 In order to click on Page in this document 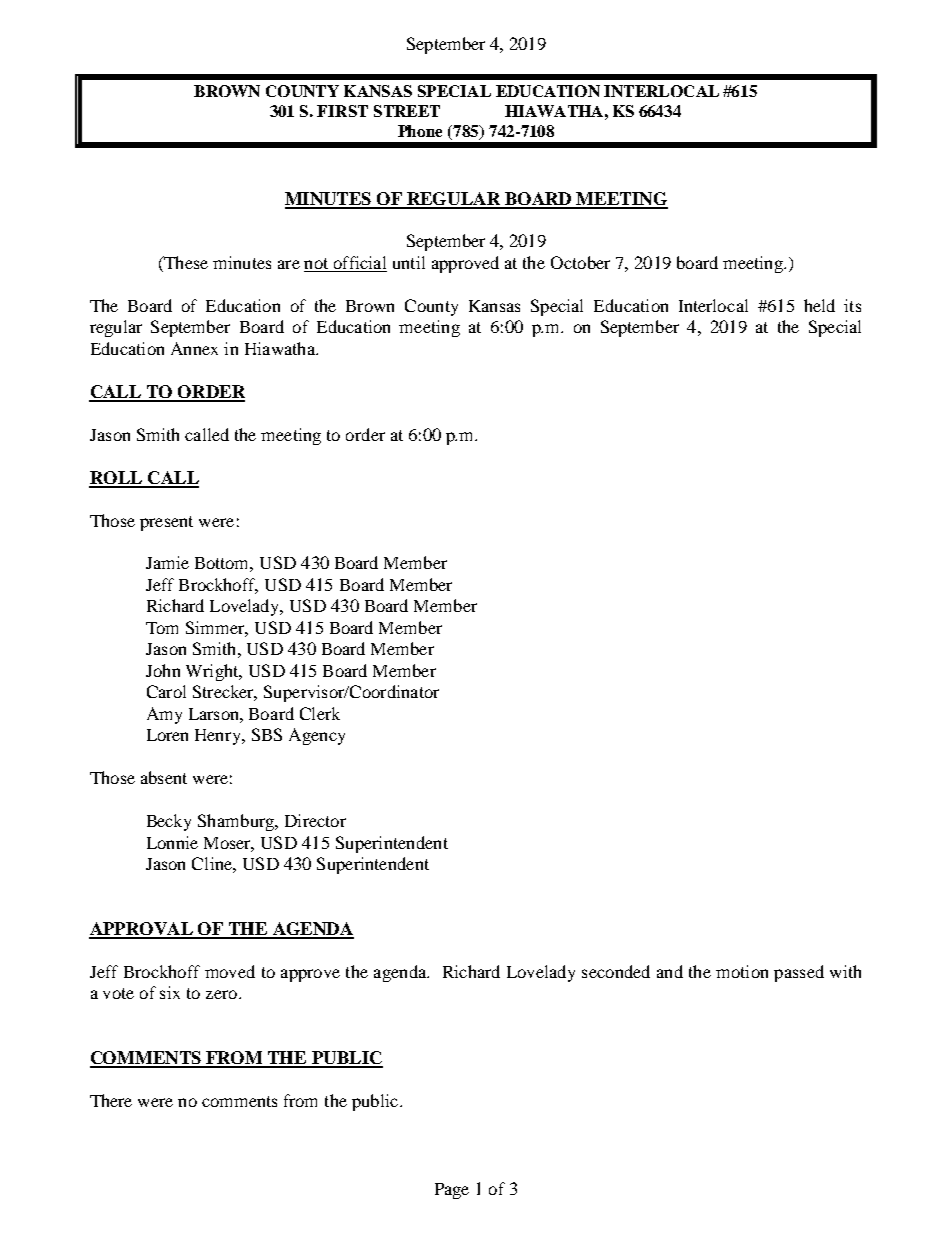, I will do `click(452, 1191)`.
